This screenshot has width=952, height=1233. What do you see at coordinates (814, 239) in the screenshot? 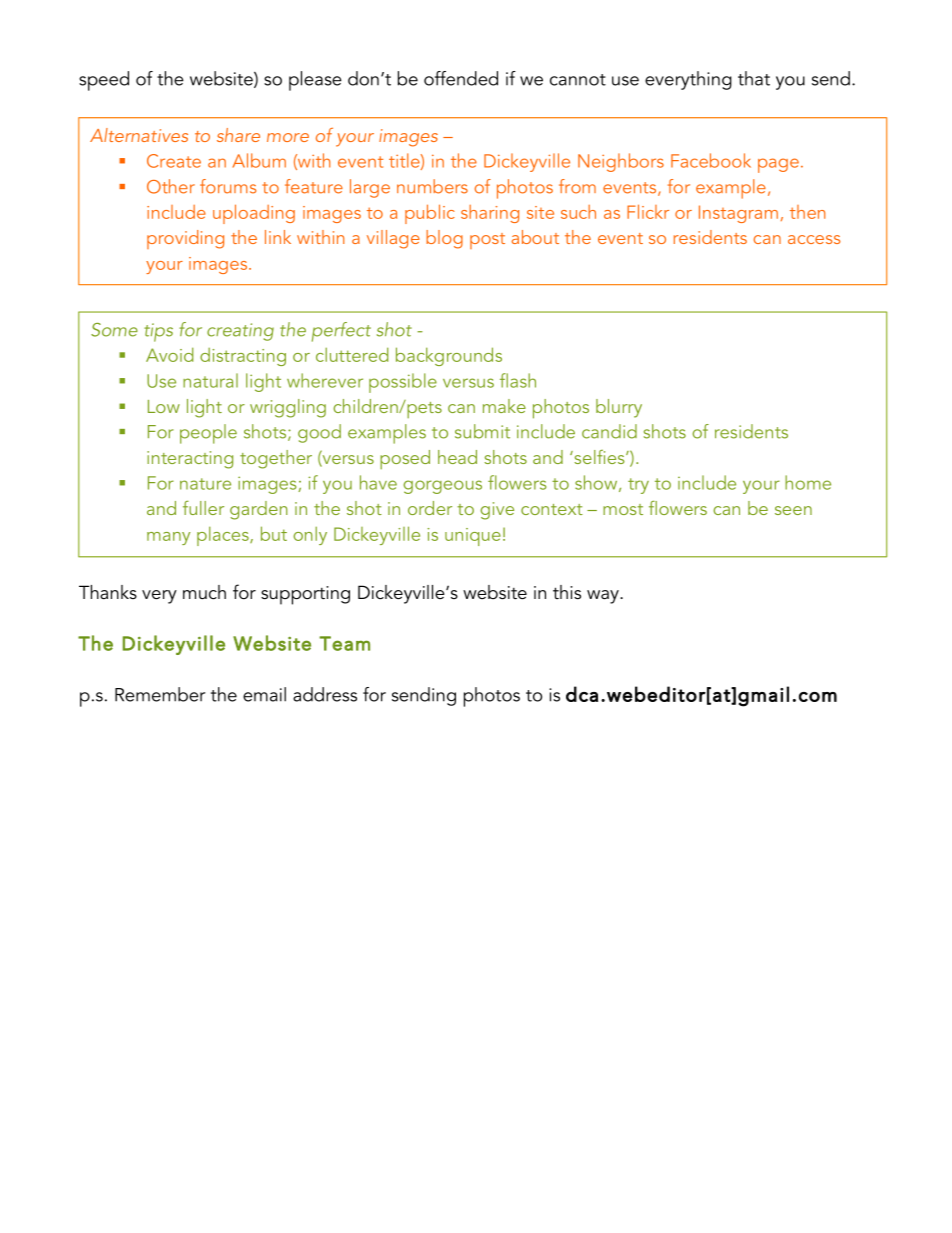
I see `access` at bounding box center [814, 239].
